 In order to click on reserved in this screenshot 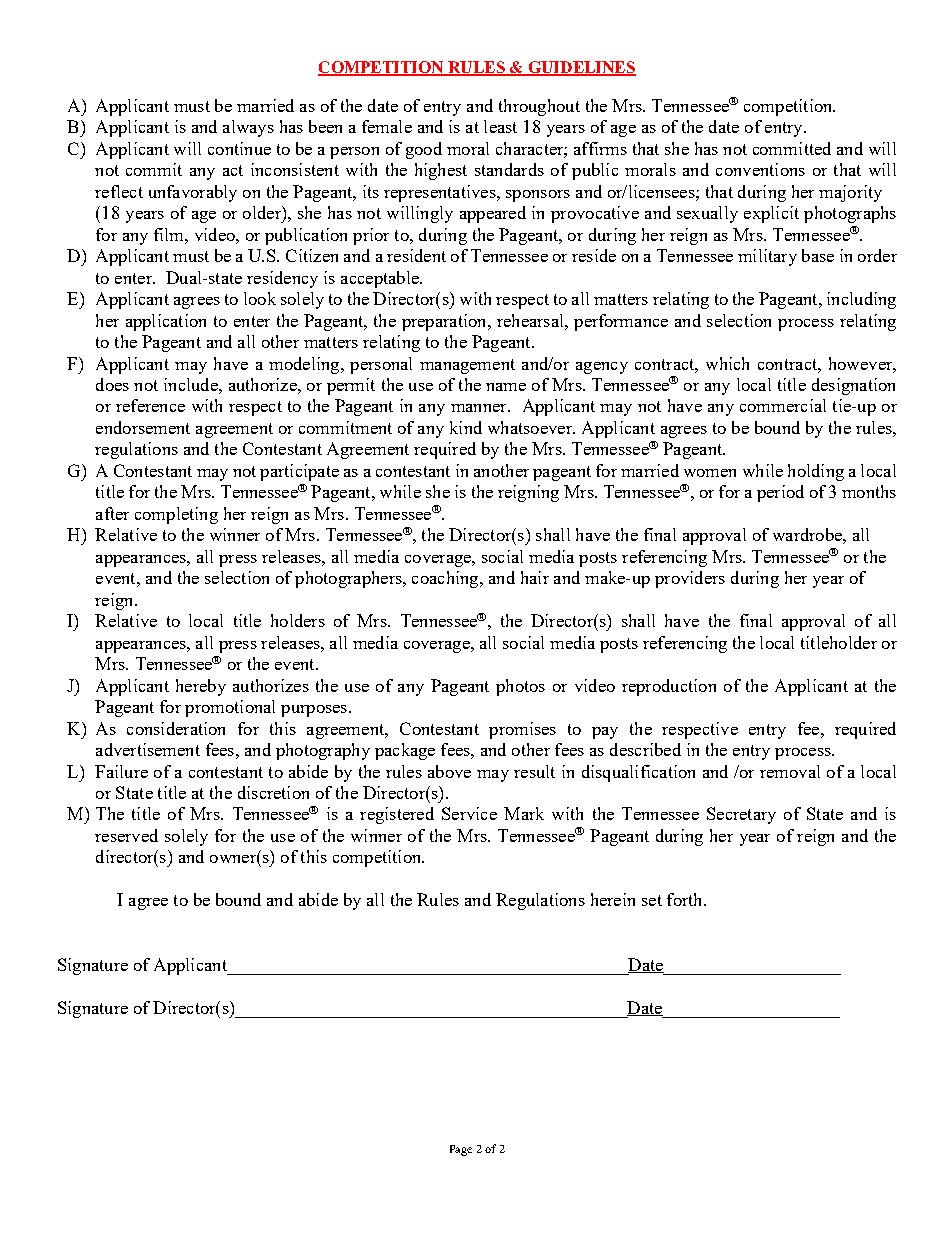, I will do `click(126, 835)`.
